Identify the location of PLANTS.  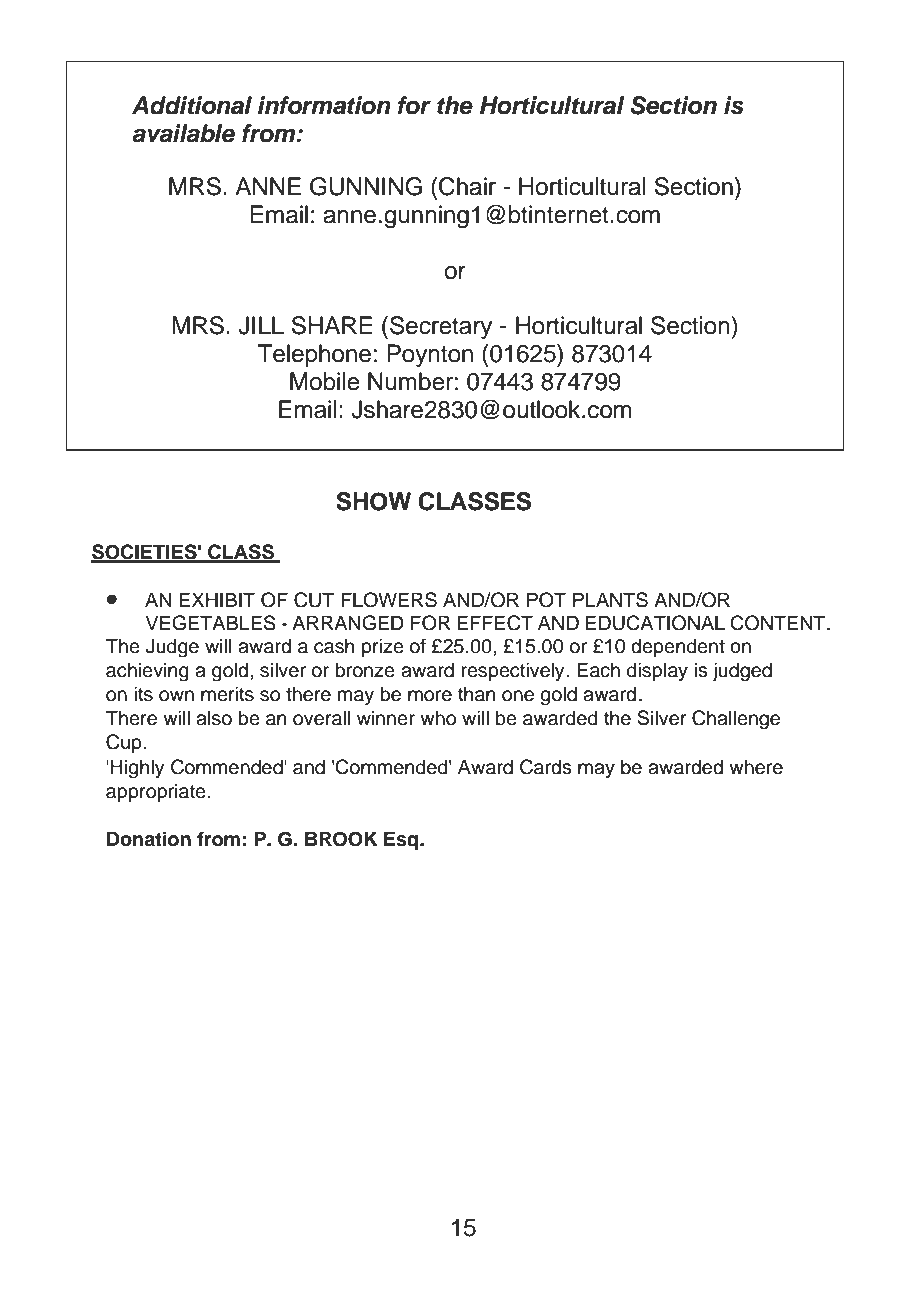
(610, 600).
